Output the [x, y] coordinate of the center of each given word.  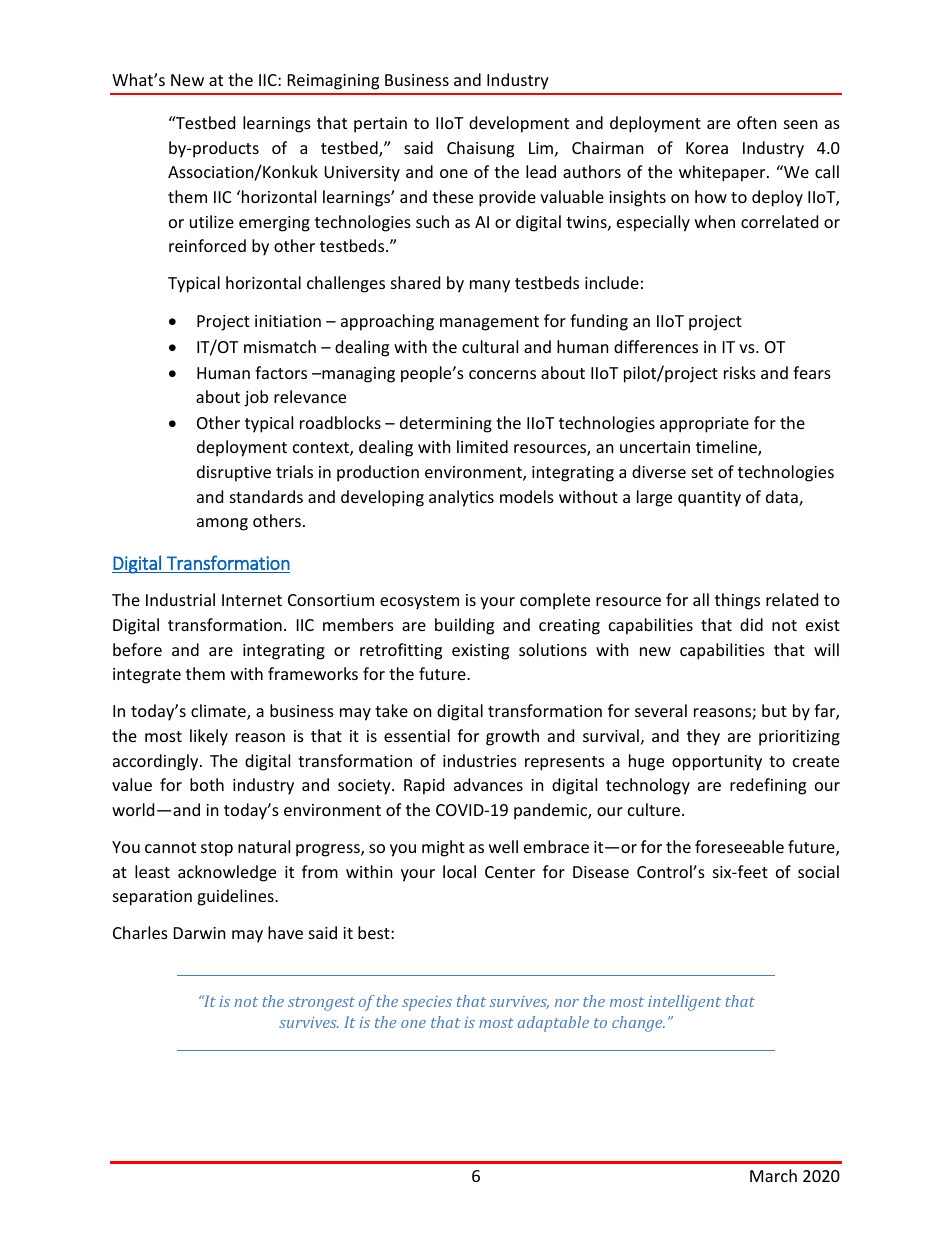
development [519, 124]
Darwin [200, 933]
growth [512, 737]
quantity [709, 499]
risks [740, 372]
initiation [288, 321]
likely [209, 737]
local [459, 871]
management [489, 323]
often [757, 122]
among [222, 524]
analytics [461, 498]
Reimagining [333, 82]
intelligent [684, 1003]
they [703, 737]
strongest [321, 1004]
